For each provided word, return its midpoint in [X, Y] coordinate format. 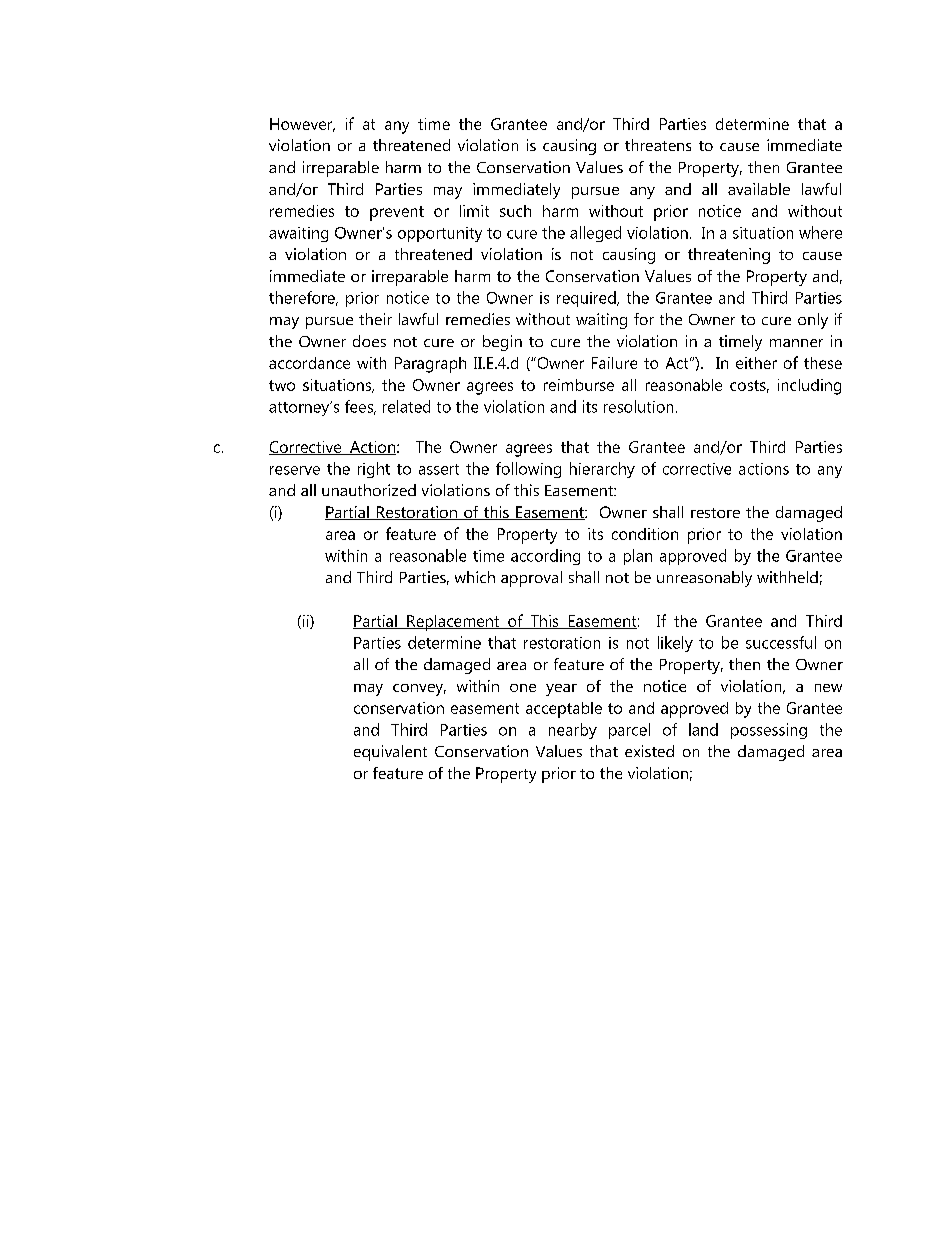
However [302, 125]
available [759, 189]
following [528, 470]
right [374, 470]
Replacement [453, 623]
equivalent [390, 753]
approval [531, 579]
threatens [658, 145]
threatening [729, 256]
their [375, 319]
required [587, 299]
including [809, 387]
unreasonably [704, 579]
